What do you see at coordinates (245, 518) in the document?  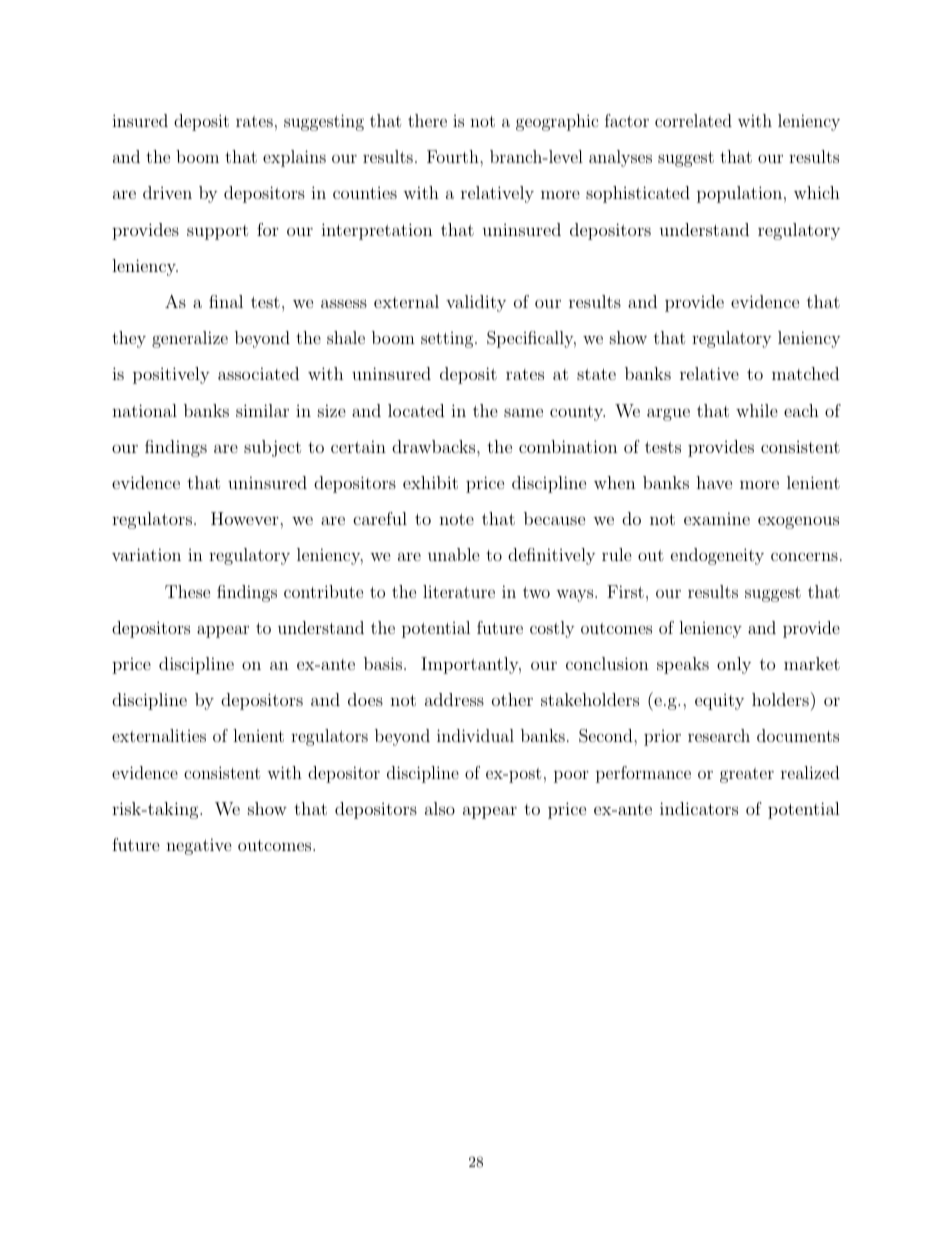 I see `However` at bounding box center [245, 518].
